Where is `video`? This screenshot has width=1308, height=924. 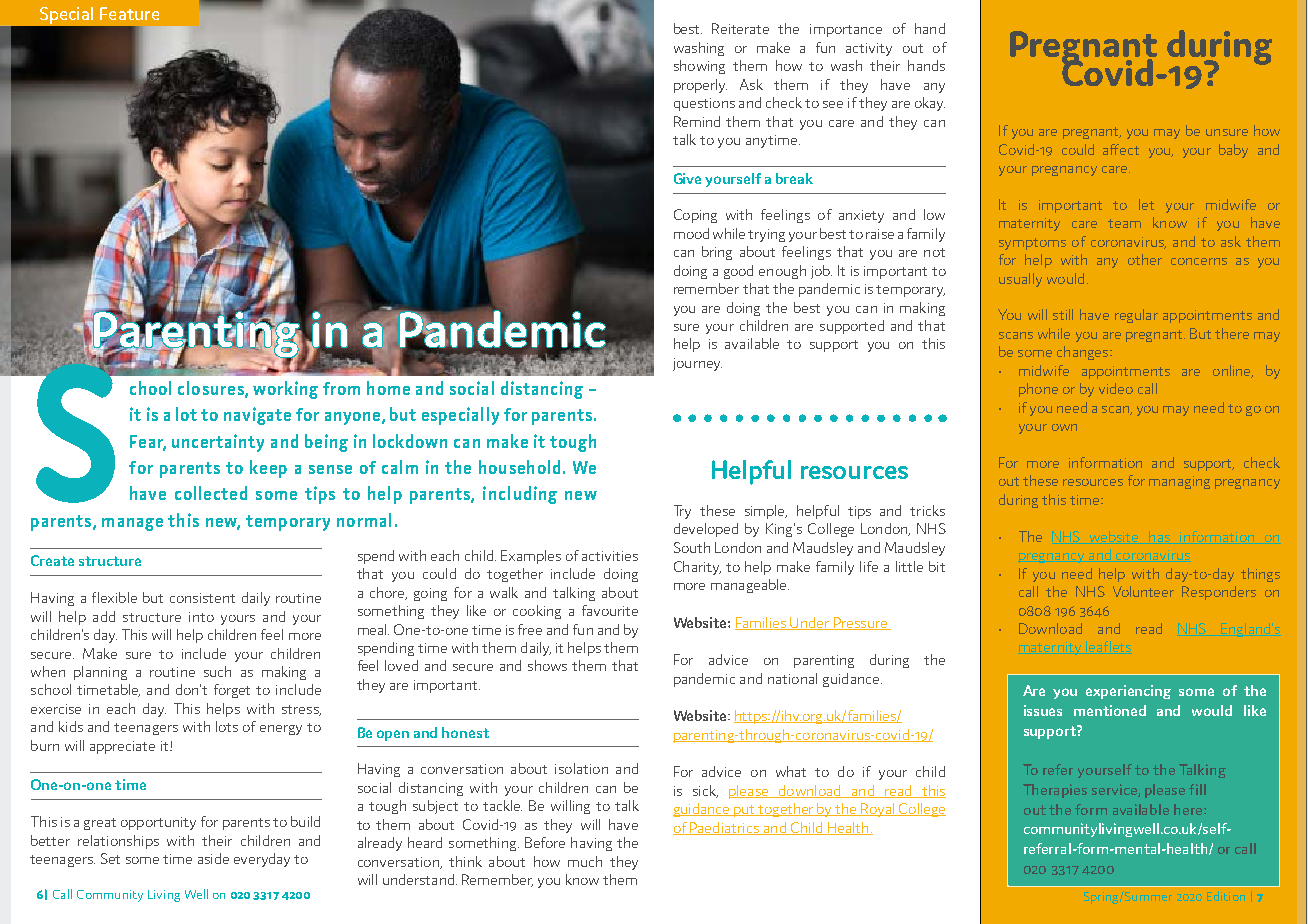
video is located at coordinates (1116, 388).
